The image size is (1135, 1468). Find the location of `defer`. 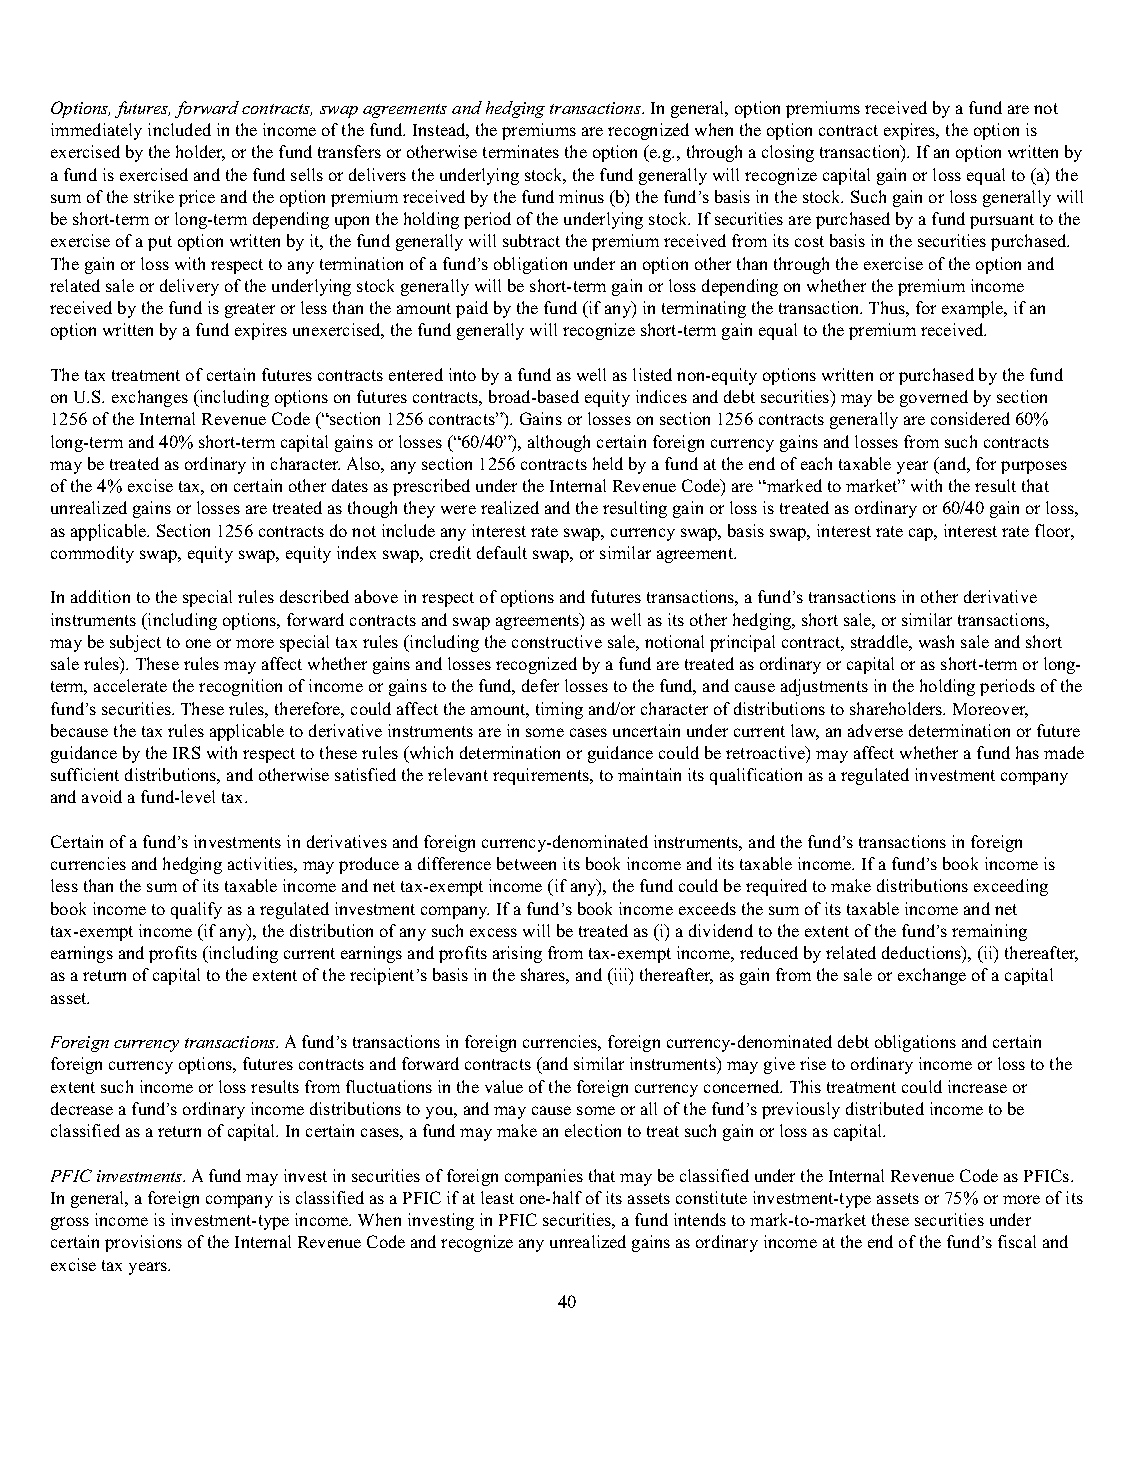

defer is located at coordinates (540, 685).
